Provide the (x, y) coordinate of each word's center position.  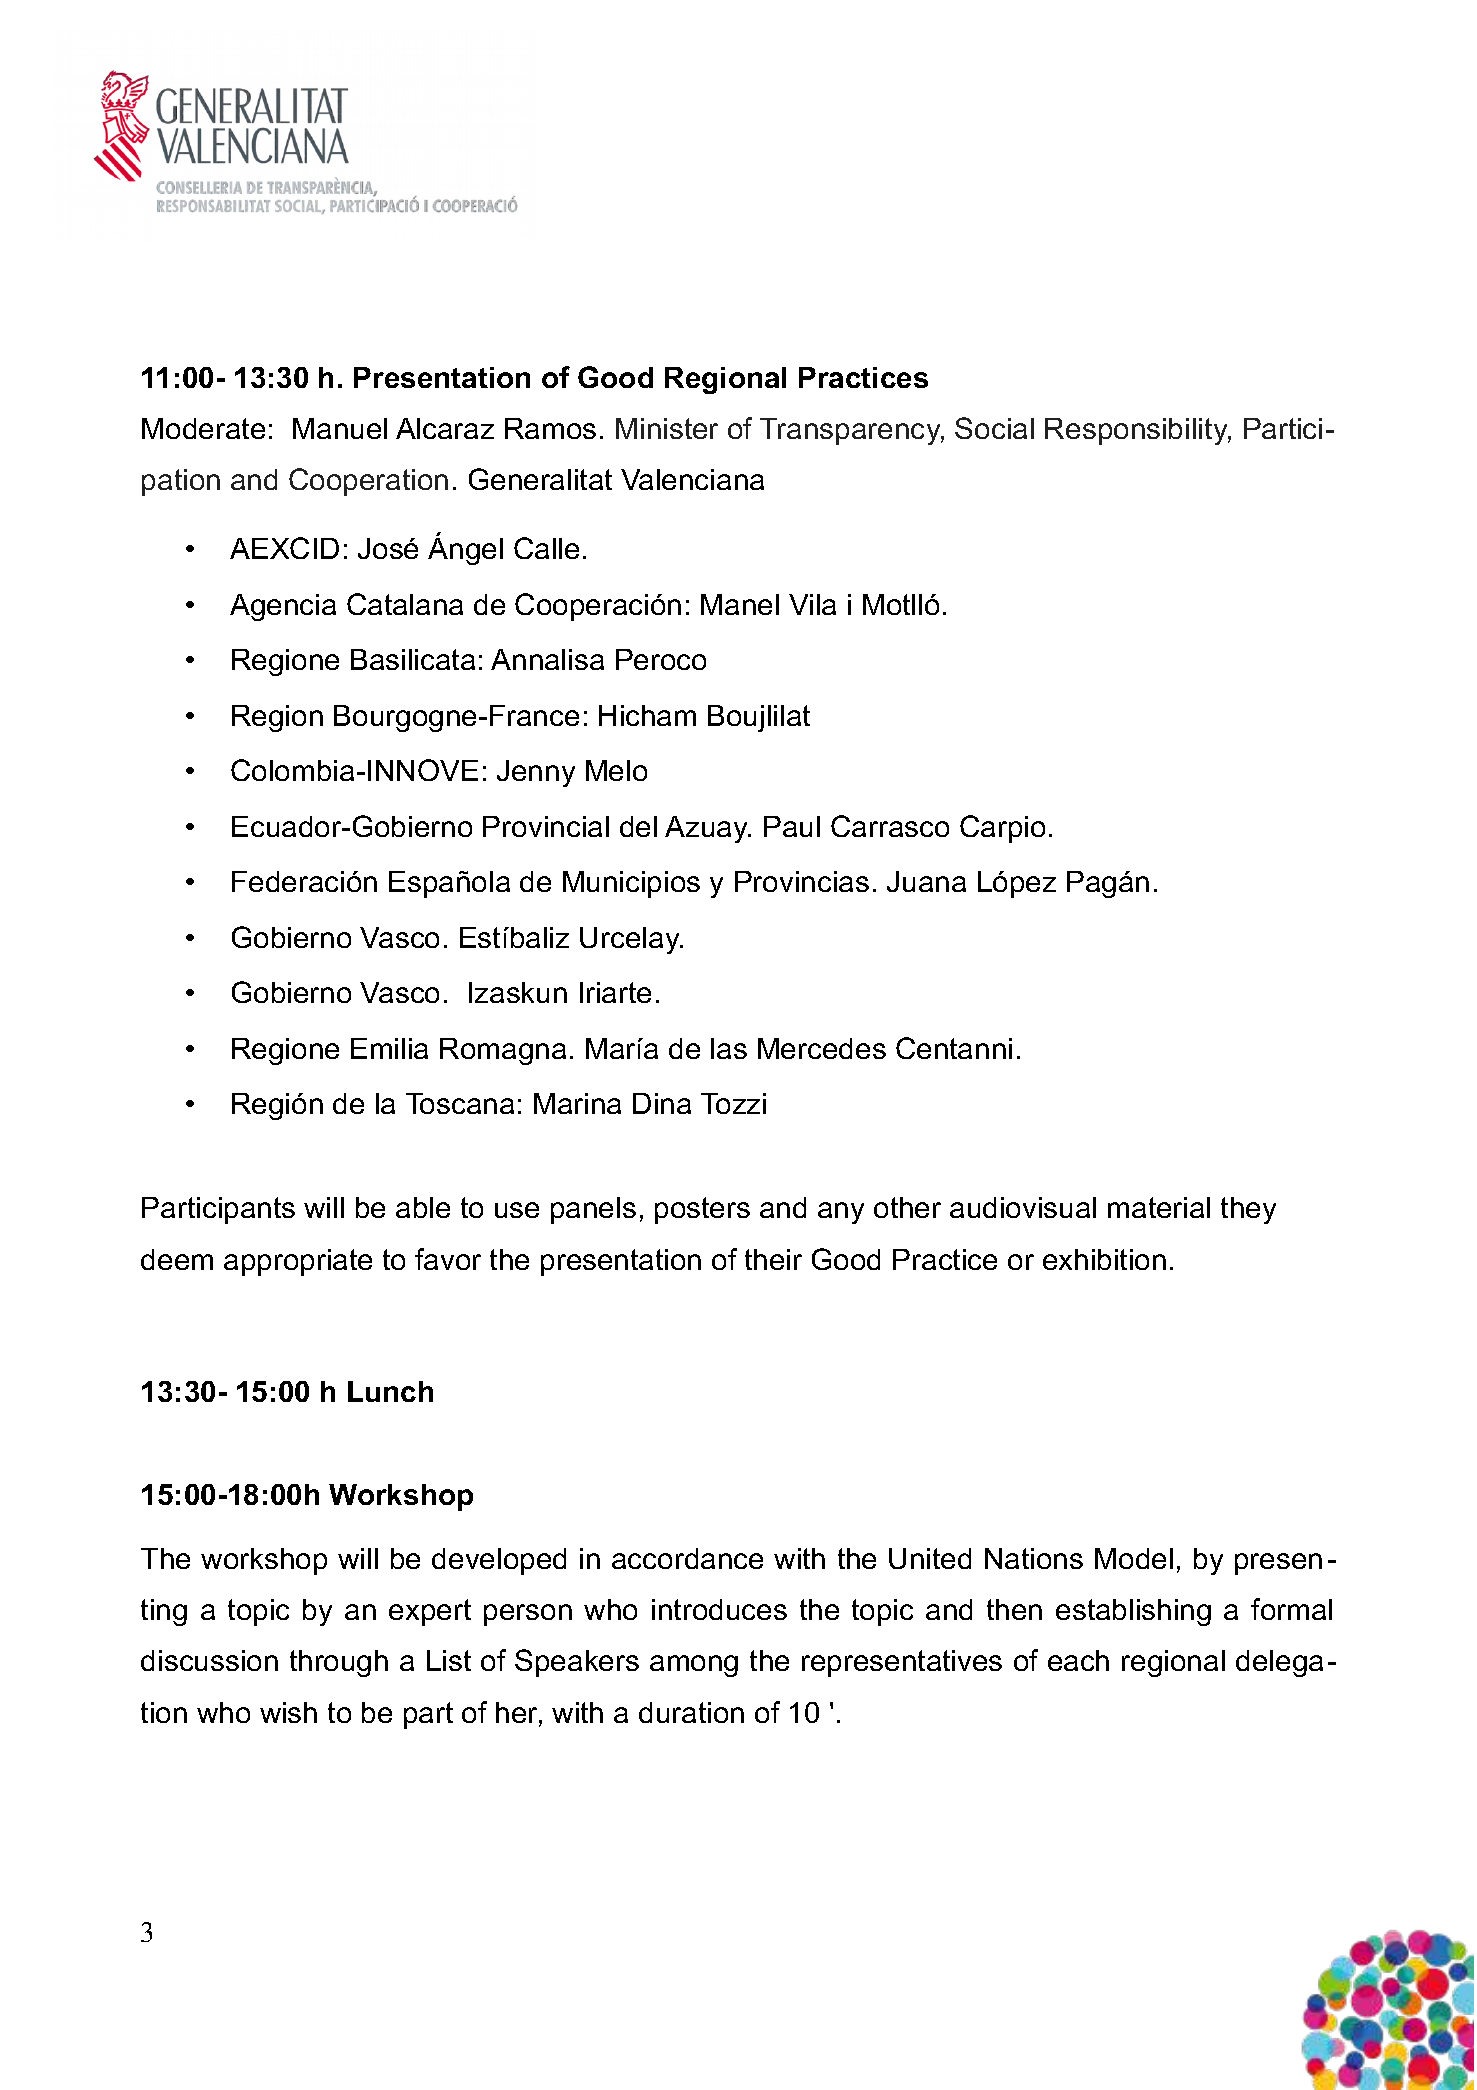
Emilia (389, 1048)
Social (994, 428)
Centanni (954, 1048)
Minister (667, 428)
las (729, 1048)
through (339, 1663)
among (694, 1666)
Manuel (340, 428)
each (1078, 1660)
